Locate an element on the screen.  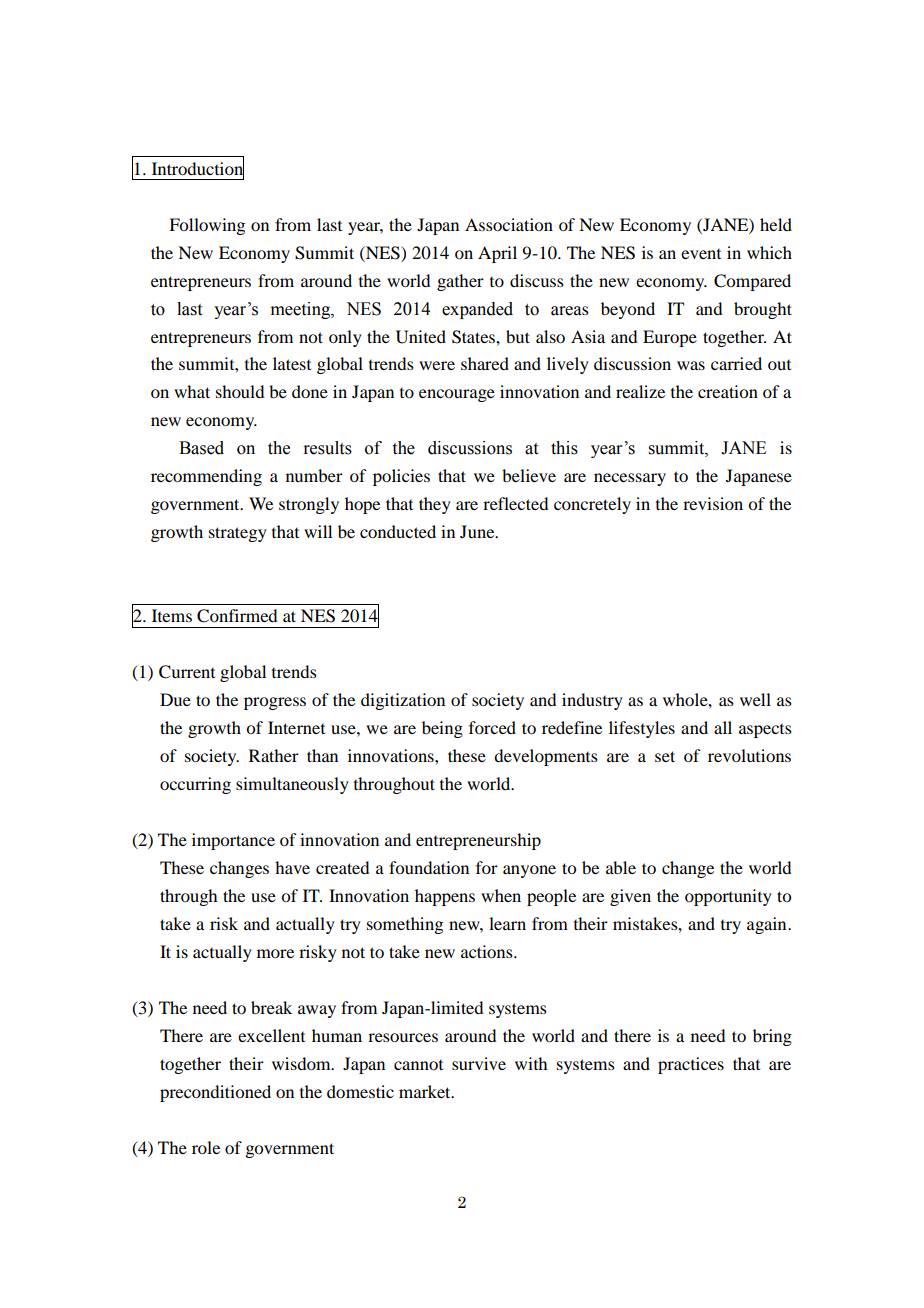
Following is located at coordinates (207, 226).
